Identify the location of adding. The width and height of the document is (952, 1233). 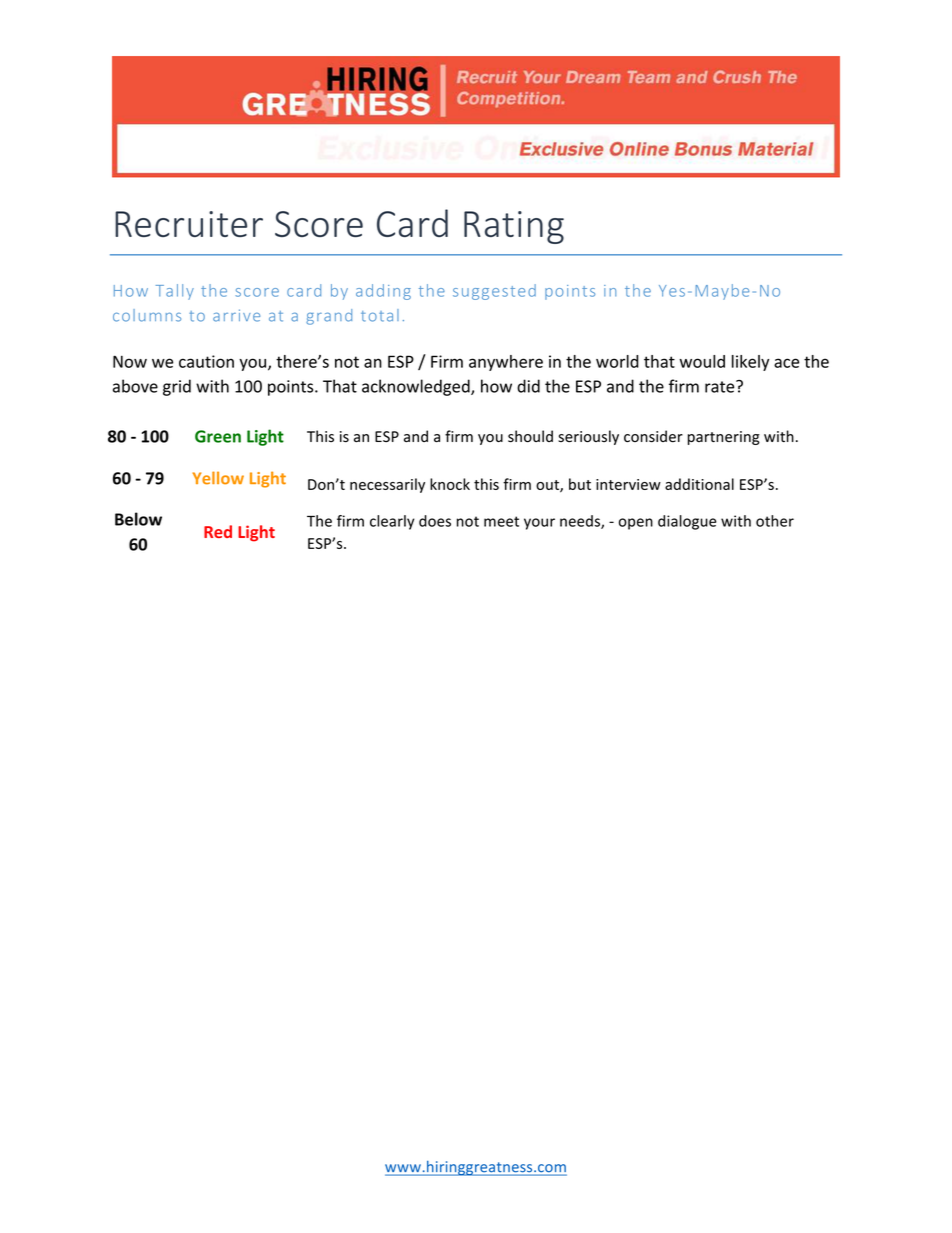
(383, 292).
